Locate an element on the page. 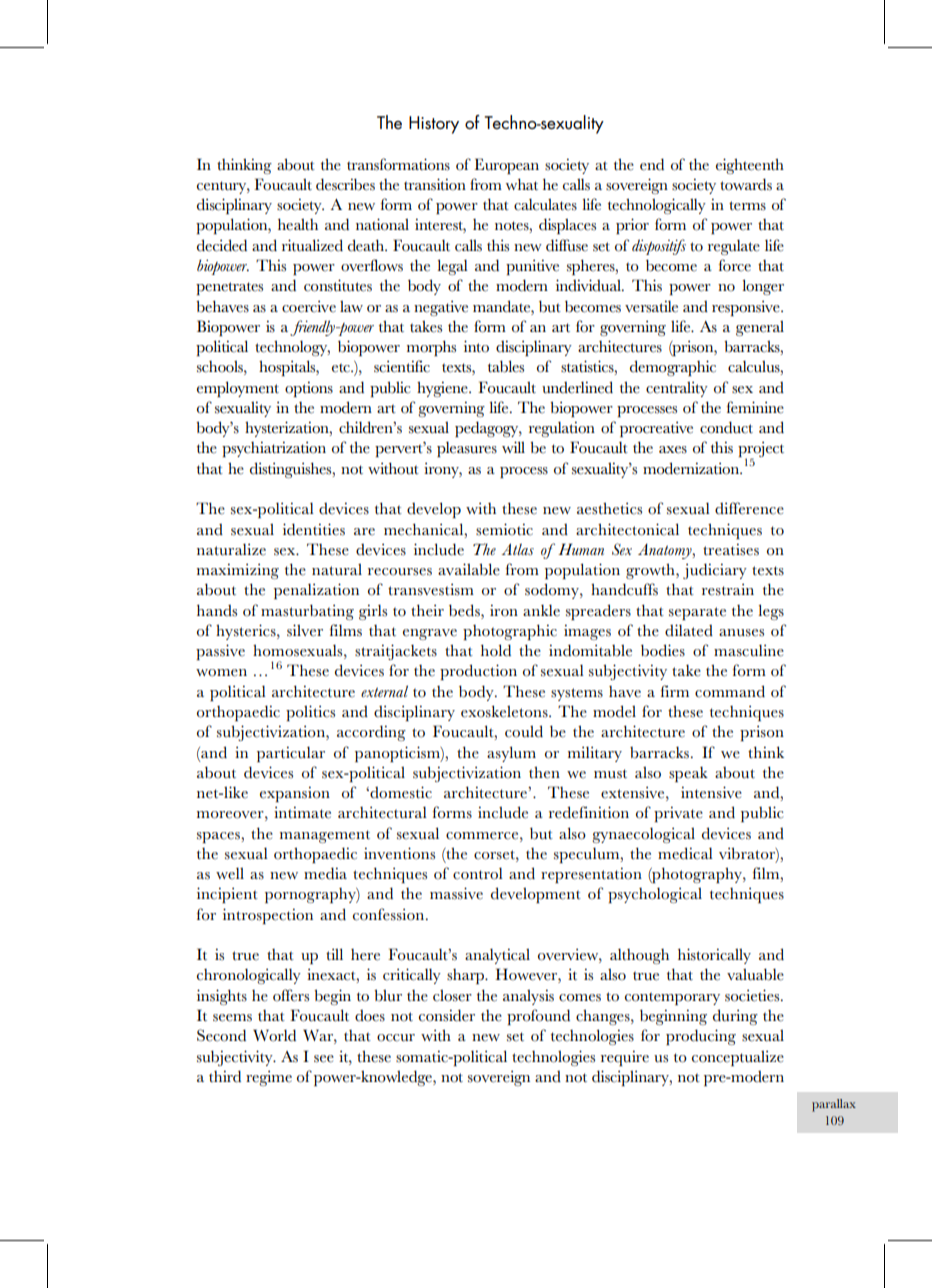  ankle is located at coordinates (541, 610).
